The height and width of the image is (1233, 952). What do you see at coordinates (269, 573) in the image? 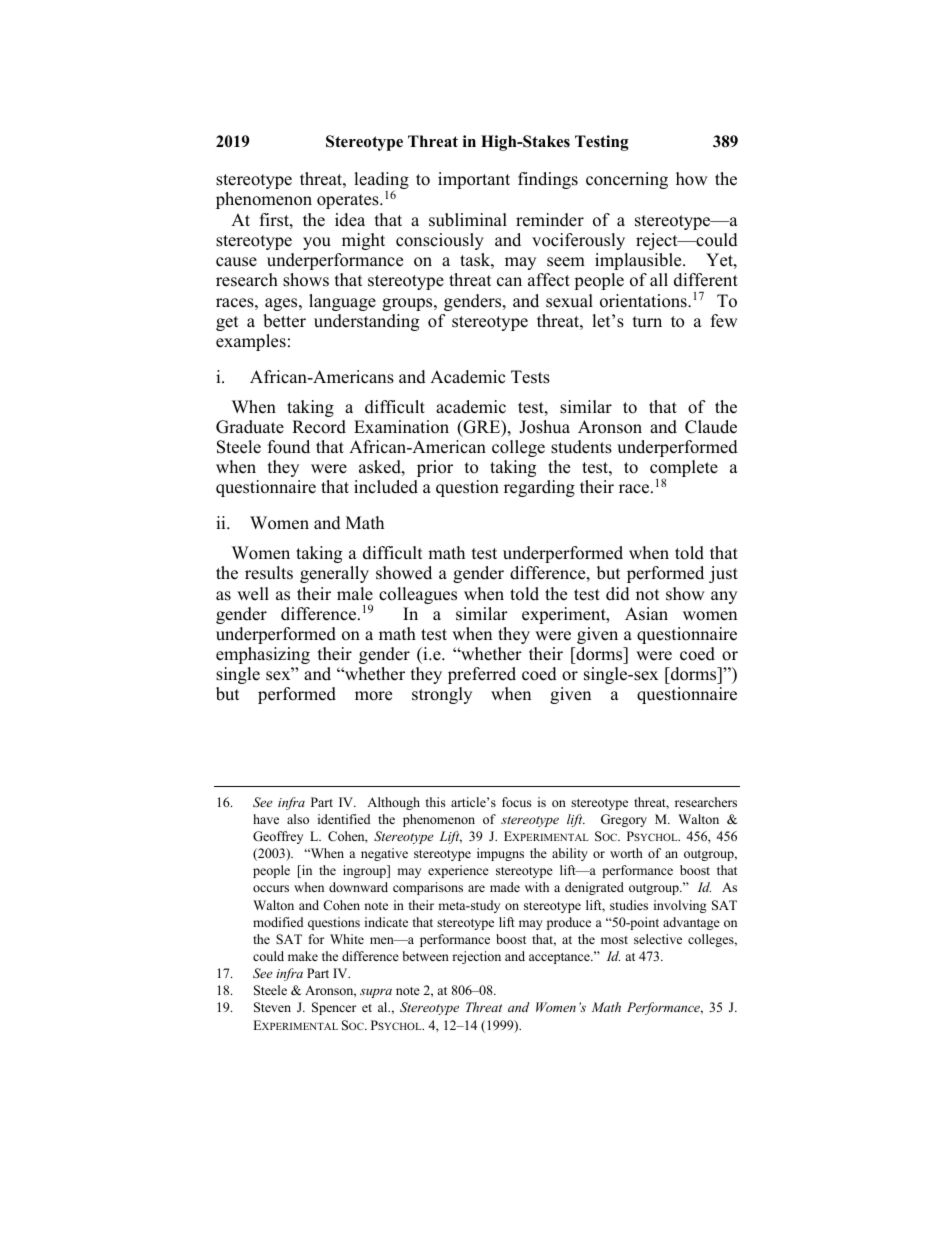
I see `results` at bounding box center [269, 573].
